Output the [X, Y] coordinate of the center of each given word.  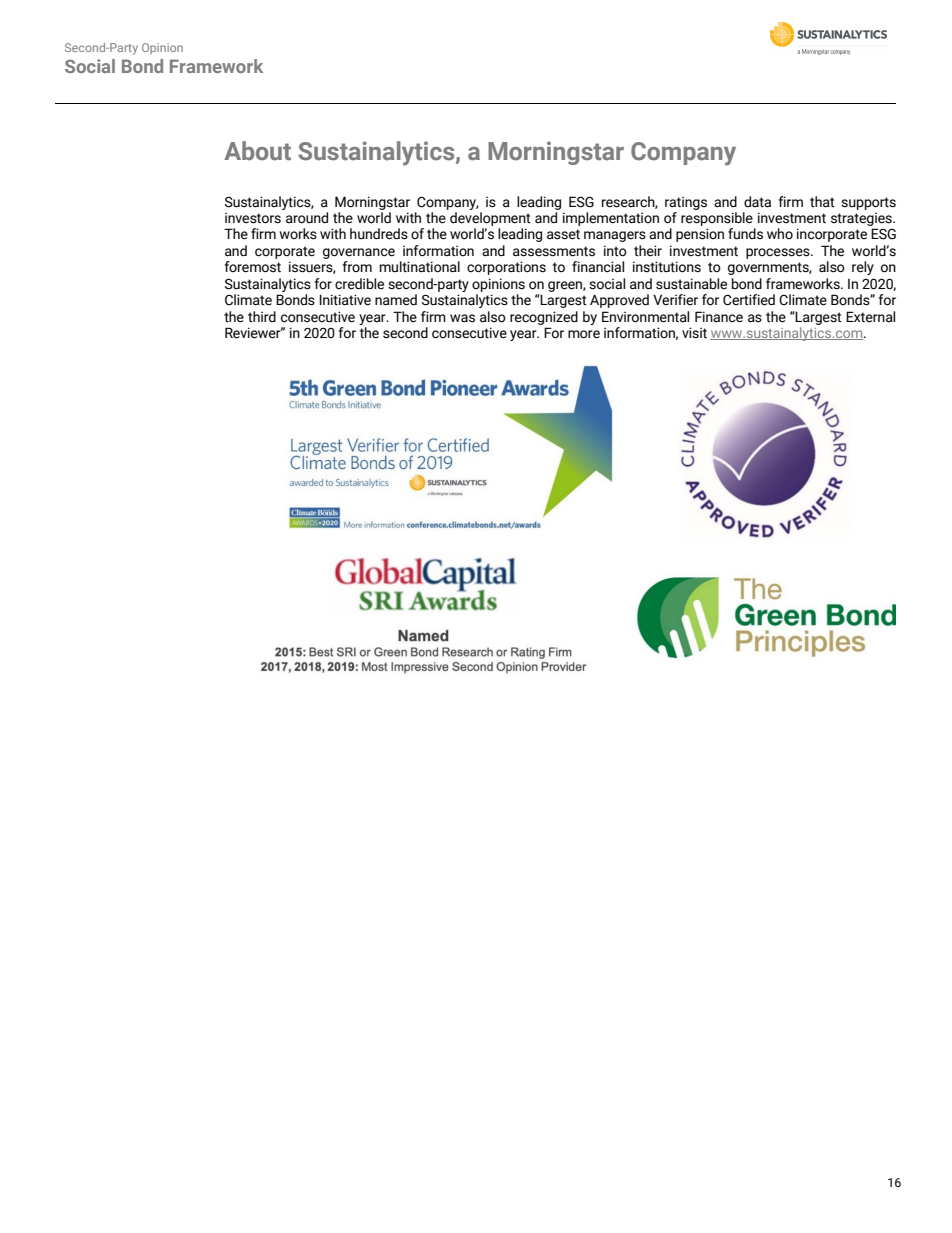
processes [779, 253]
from [357, 266]
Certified [749, 300]
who [780, 233]
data [757, 202]
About [257, 151]
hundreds [379, 234]
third [262, 316]
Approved [619, 301]
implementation [611, 219]
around [307, 218]
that [822, 202]
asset [563, 234]
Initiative [345, 300]
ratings [686, 203]
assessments [554, 251]
